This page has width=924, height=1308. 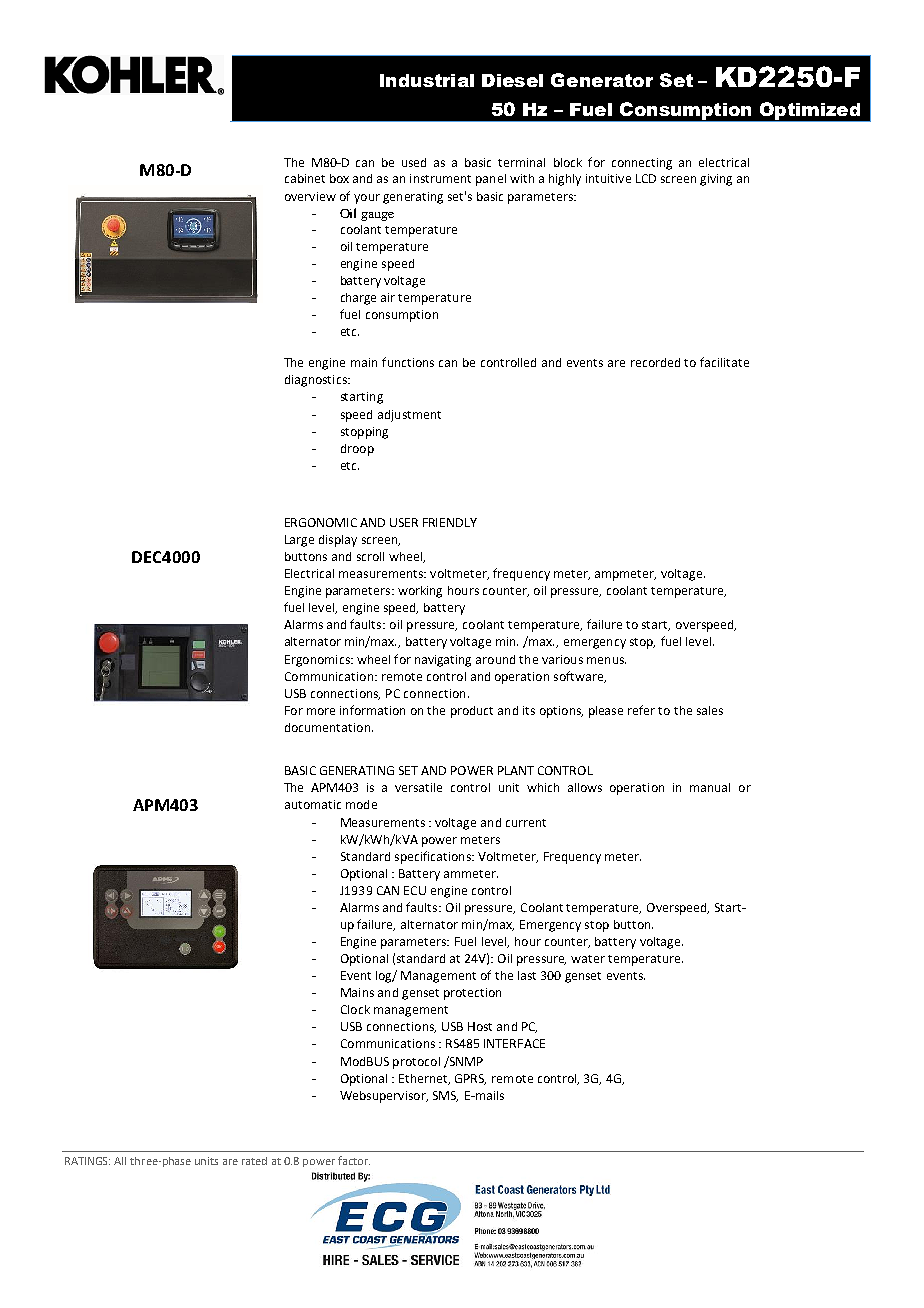 I want to click on diagnostics, so click(x=317, y=381).
